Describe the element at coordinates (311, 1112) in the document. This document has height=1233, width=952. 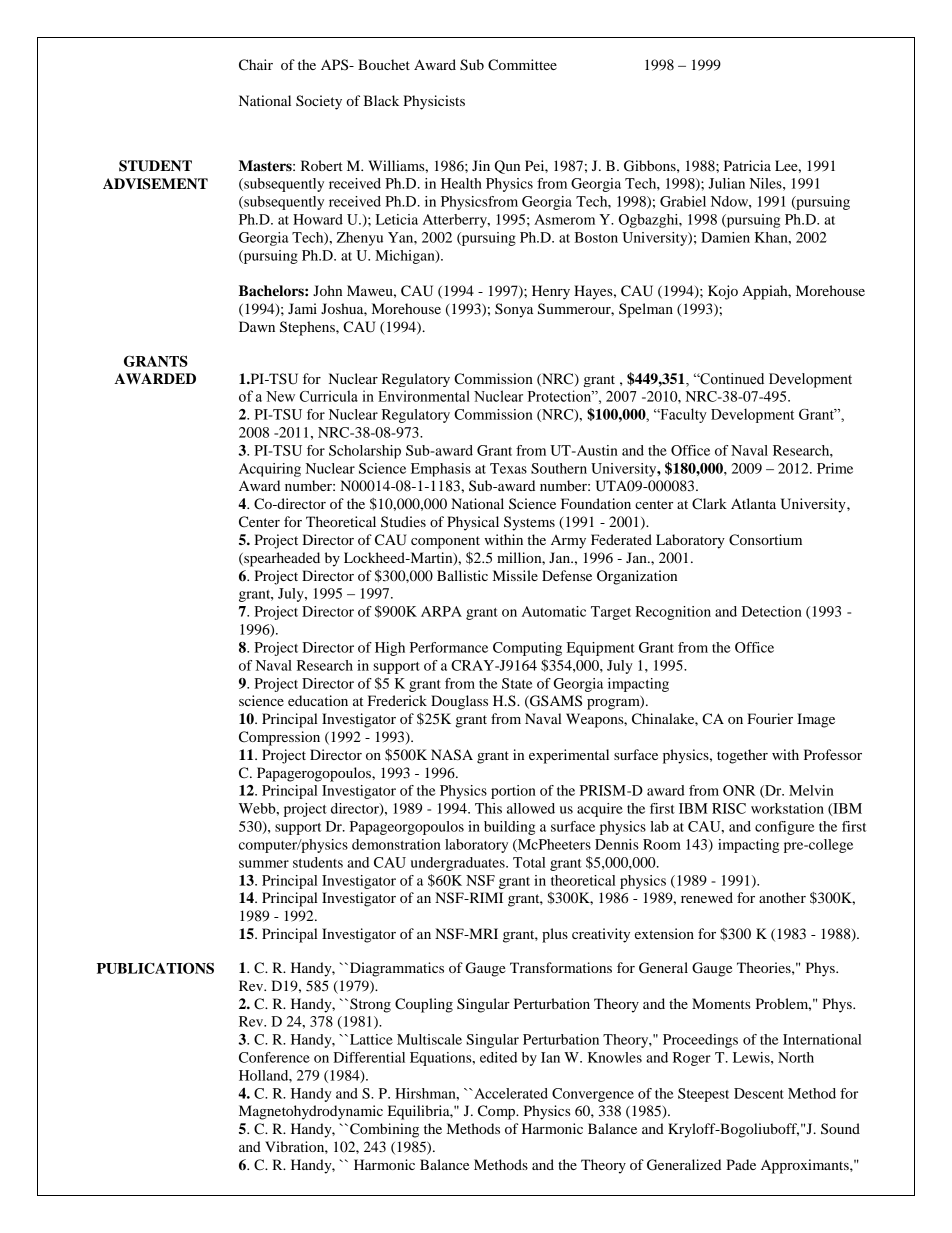
I see `Magnetohydrodynamic` at that location.
